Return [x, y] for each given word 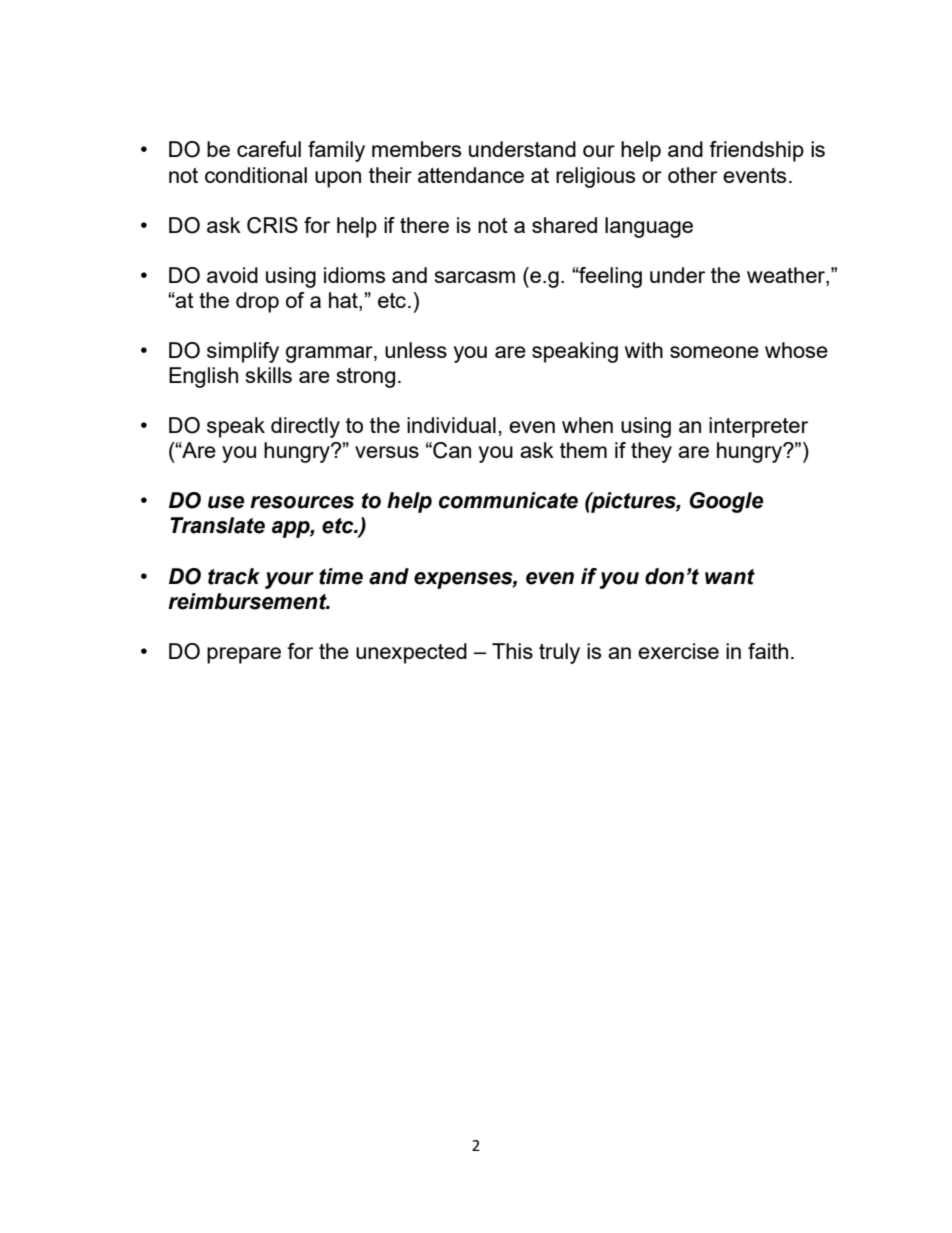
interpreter [758, 427]
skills [269, 375]
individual [451, 425]
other [692, 175]
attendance [471, 175]
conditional [256, 175]
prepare [244, 655]
